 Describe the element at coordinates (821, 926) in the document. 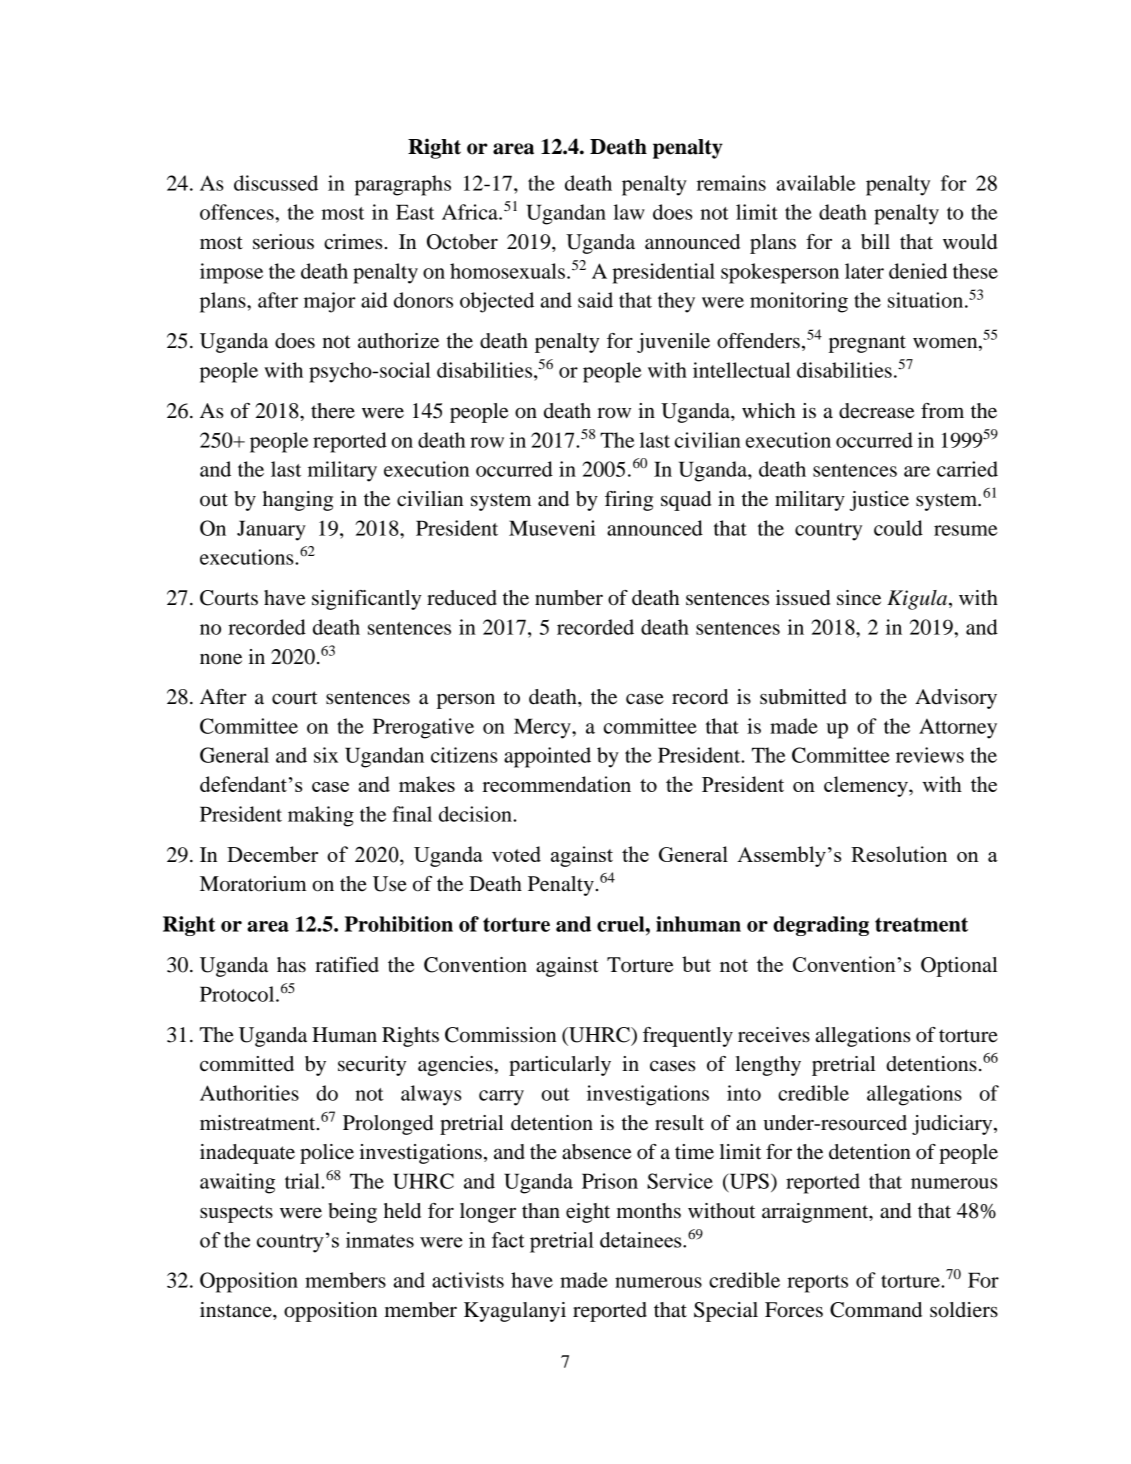

I see `degrading` at that location.
